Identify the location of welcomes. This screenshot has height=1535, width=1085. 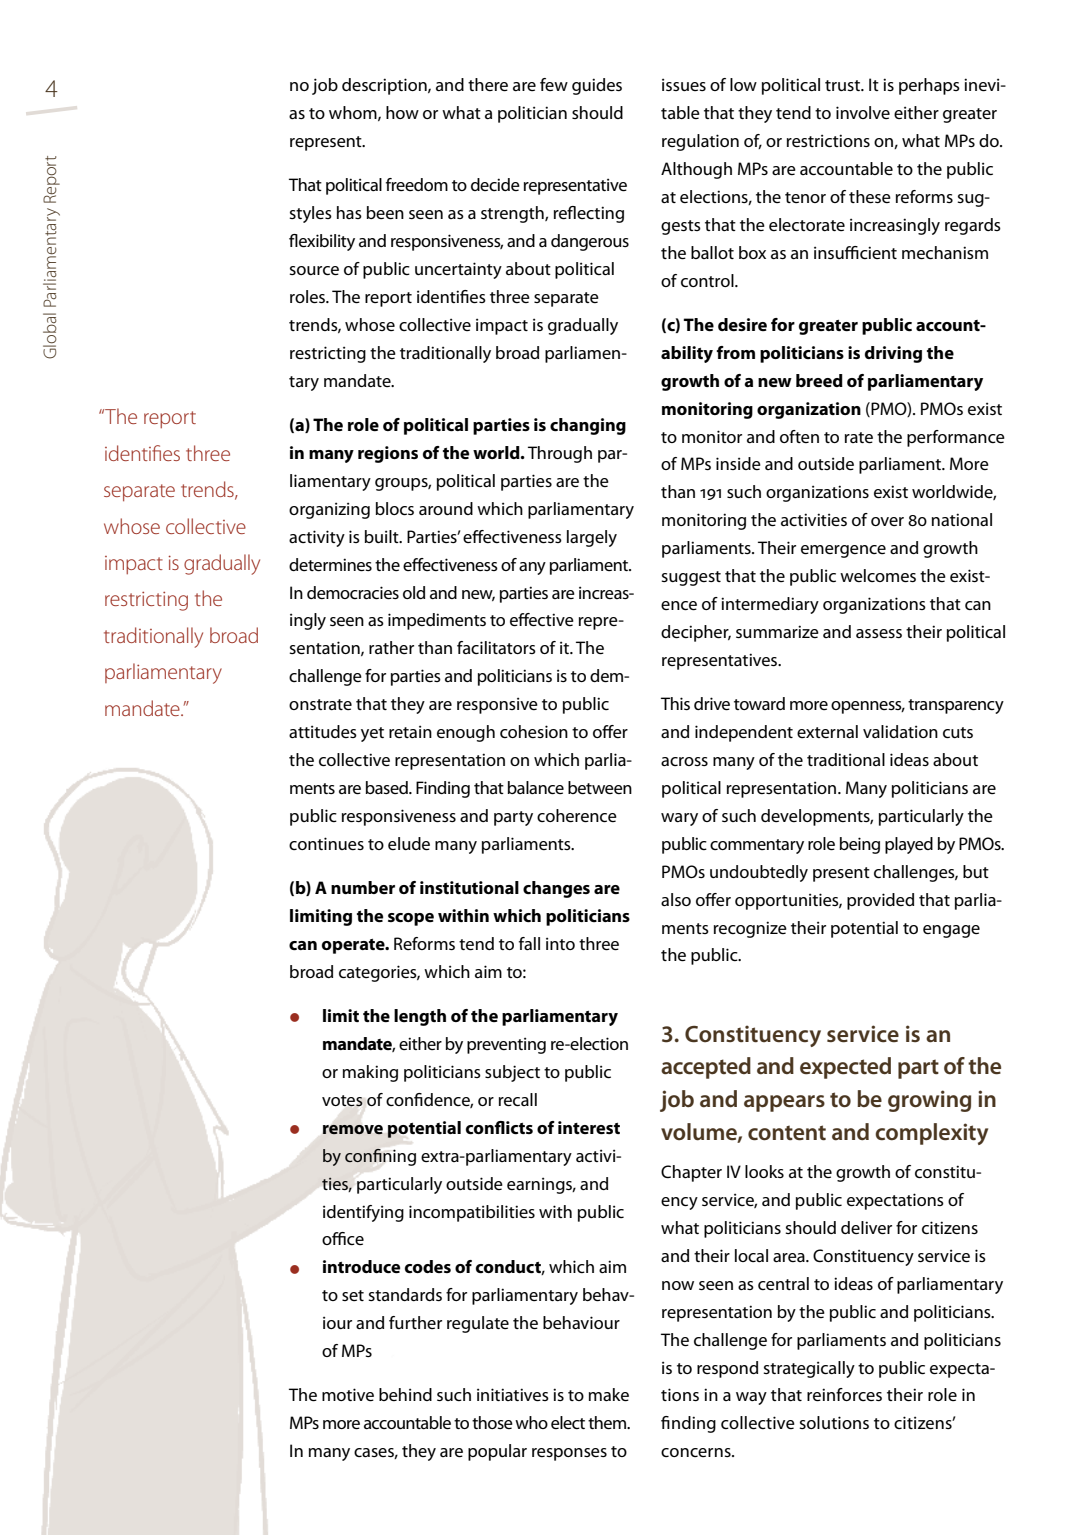
(878, 575).
